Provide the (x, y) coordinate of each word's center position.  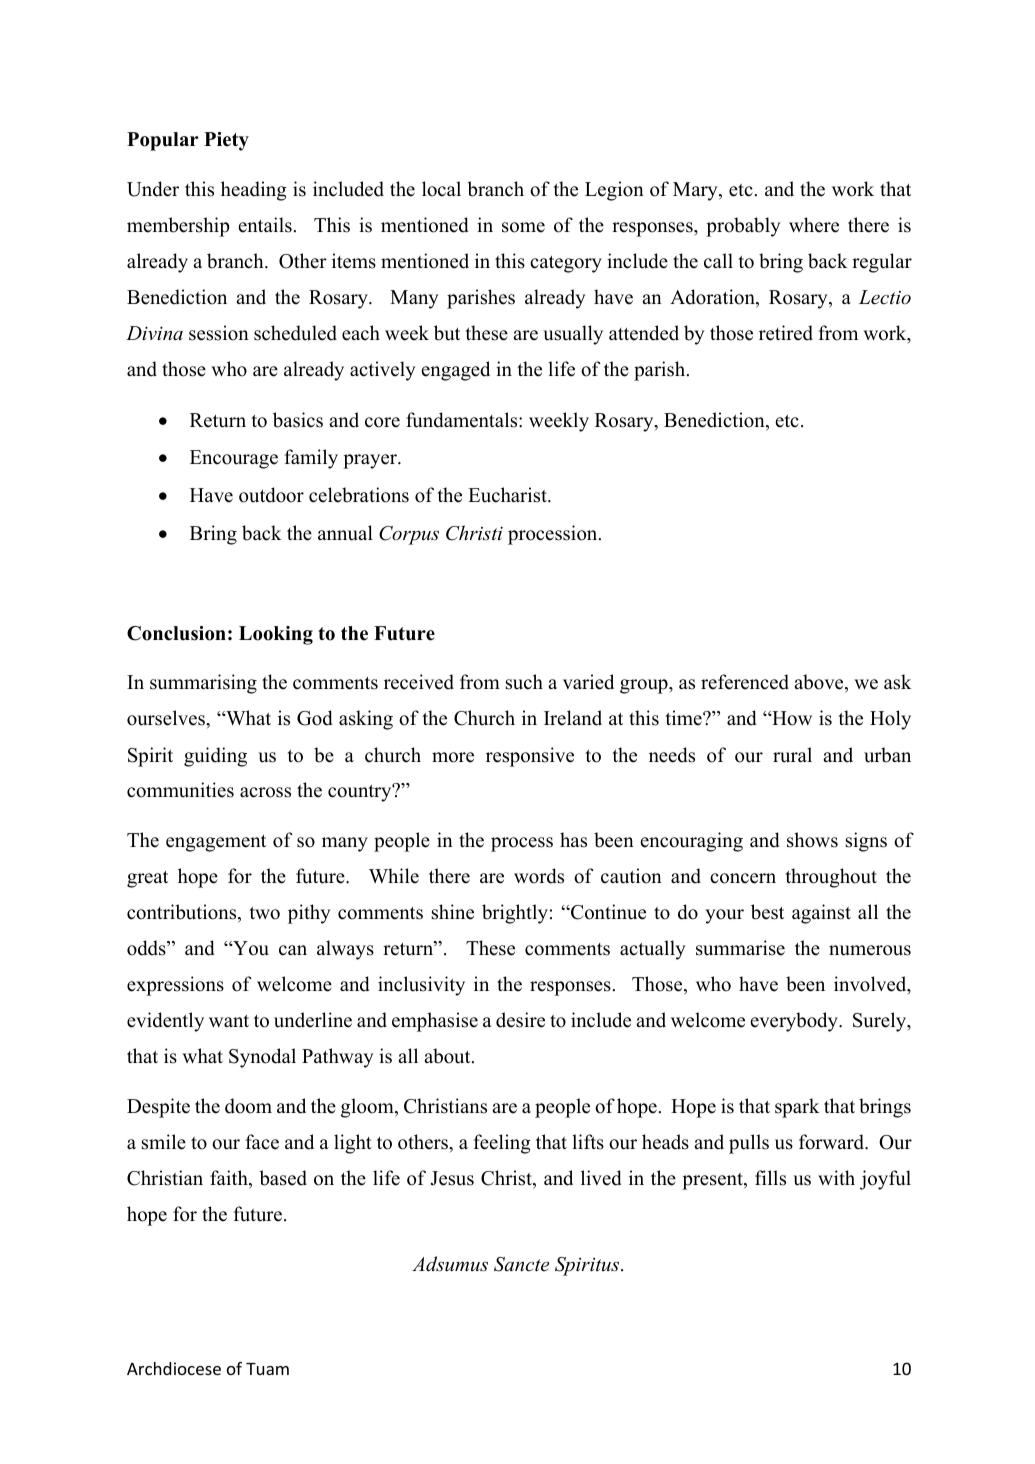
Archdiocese (174, 1368)
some (523, 227)
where (814, 225)
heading (254, 191)
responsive (530, 757)
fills (770, 1178)
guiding (215, 757)
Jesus (452, 1178)
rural (792, 755)
